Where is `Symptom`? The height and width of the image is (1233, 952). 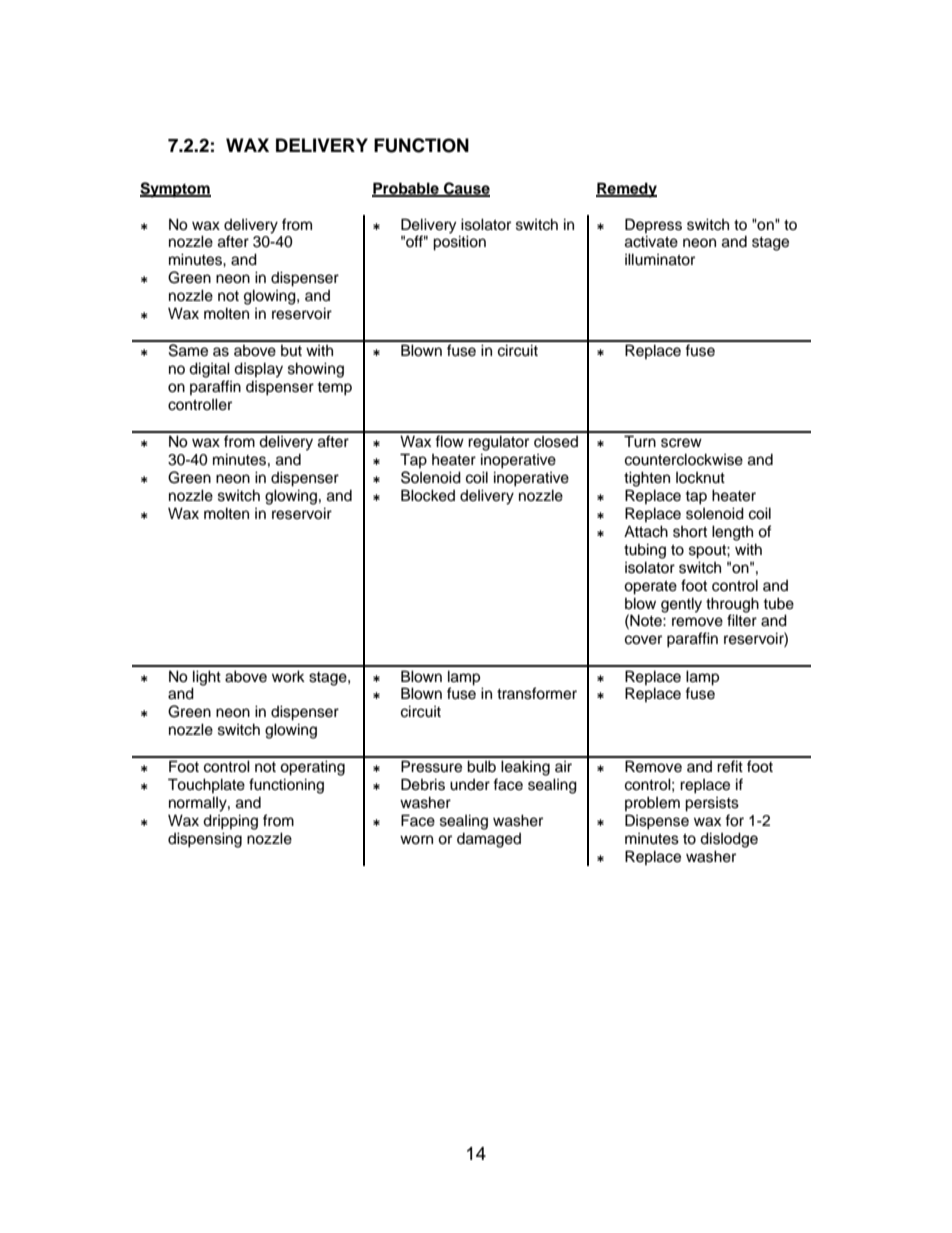 Symptom is located at coordinates (175, 190).
